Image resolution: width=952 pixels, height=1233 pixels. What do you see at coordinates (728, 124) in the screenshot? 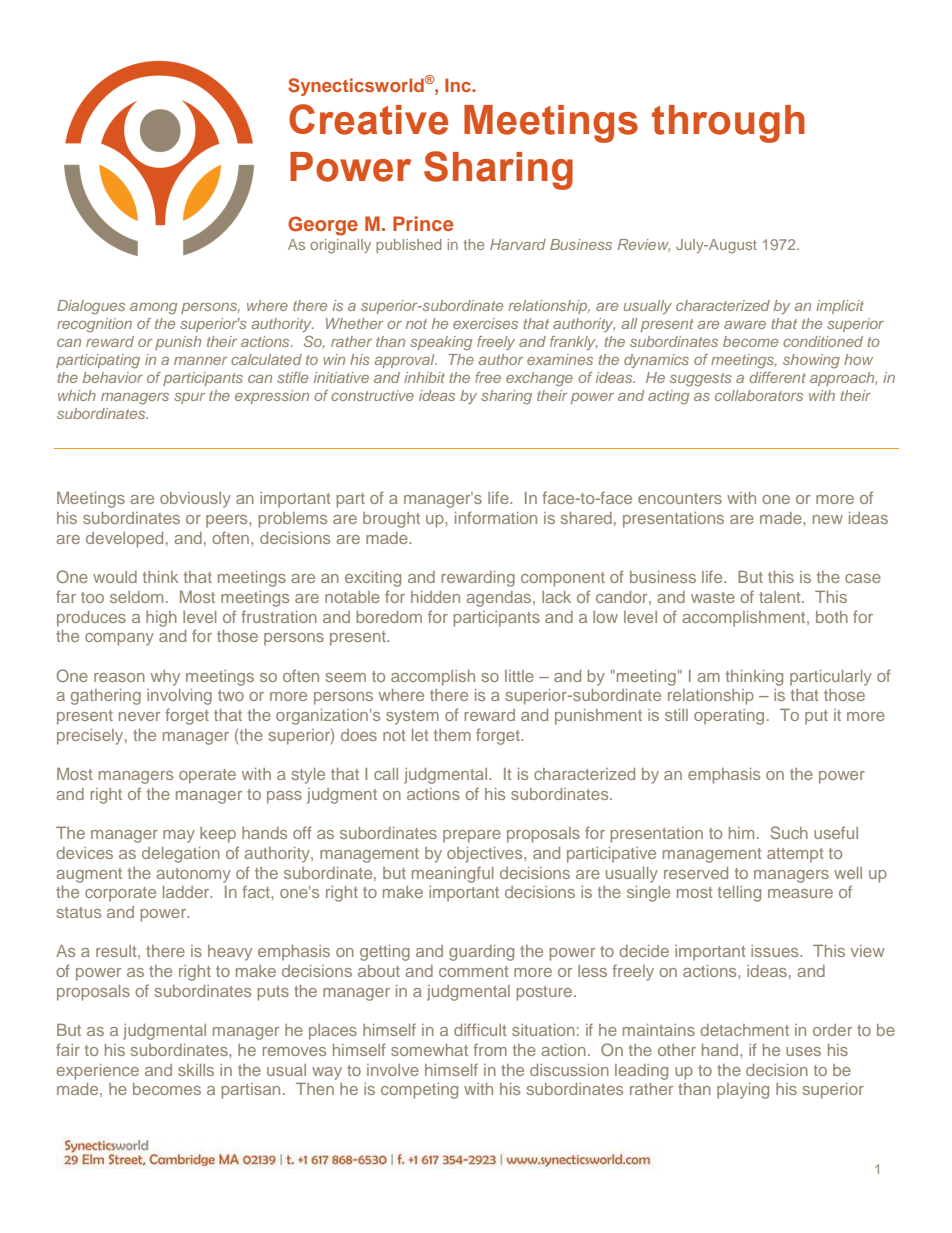
I see `through` at bounding box center [728, 124].
